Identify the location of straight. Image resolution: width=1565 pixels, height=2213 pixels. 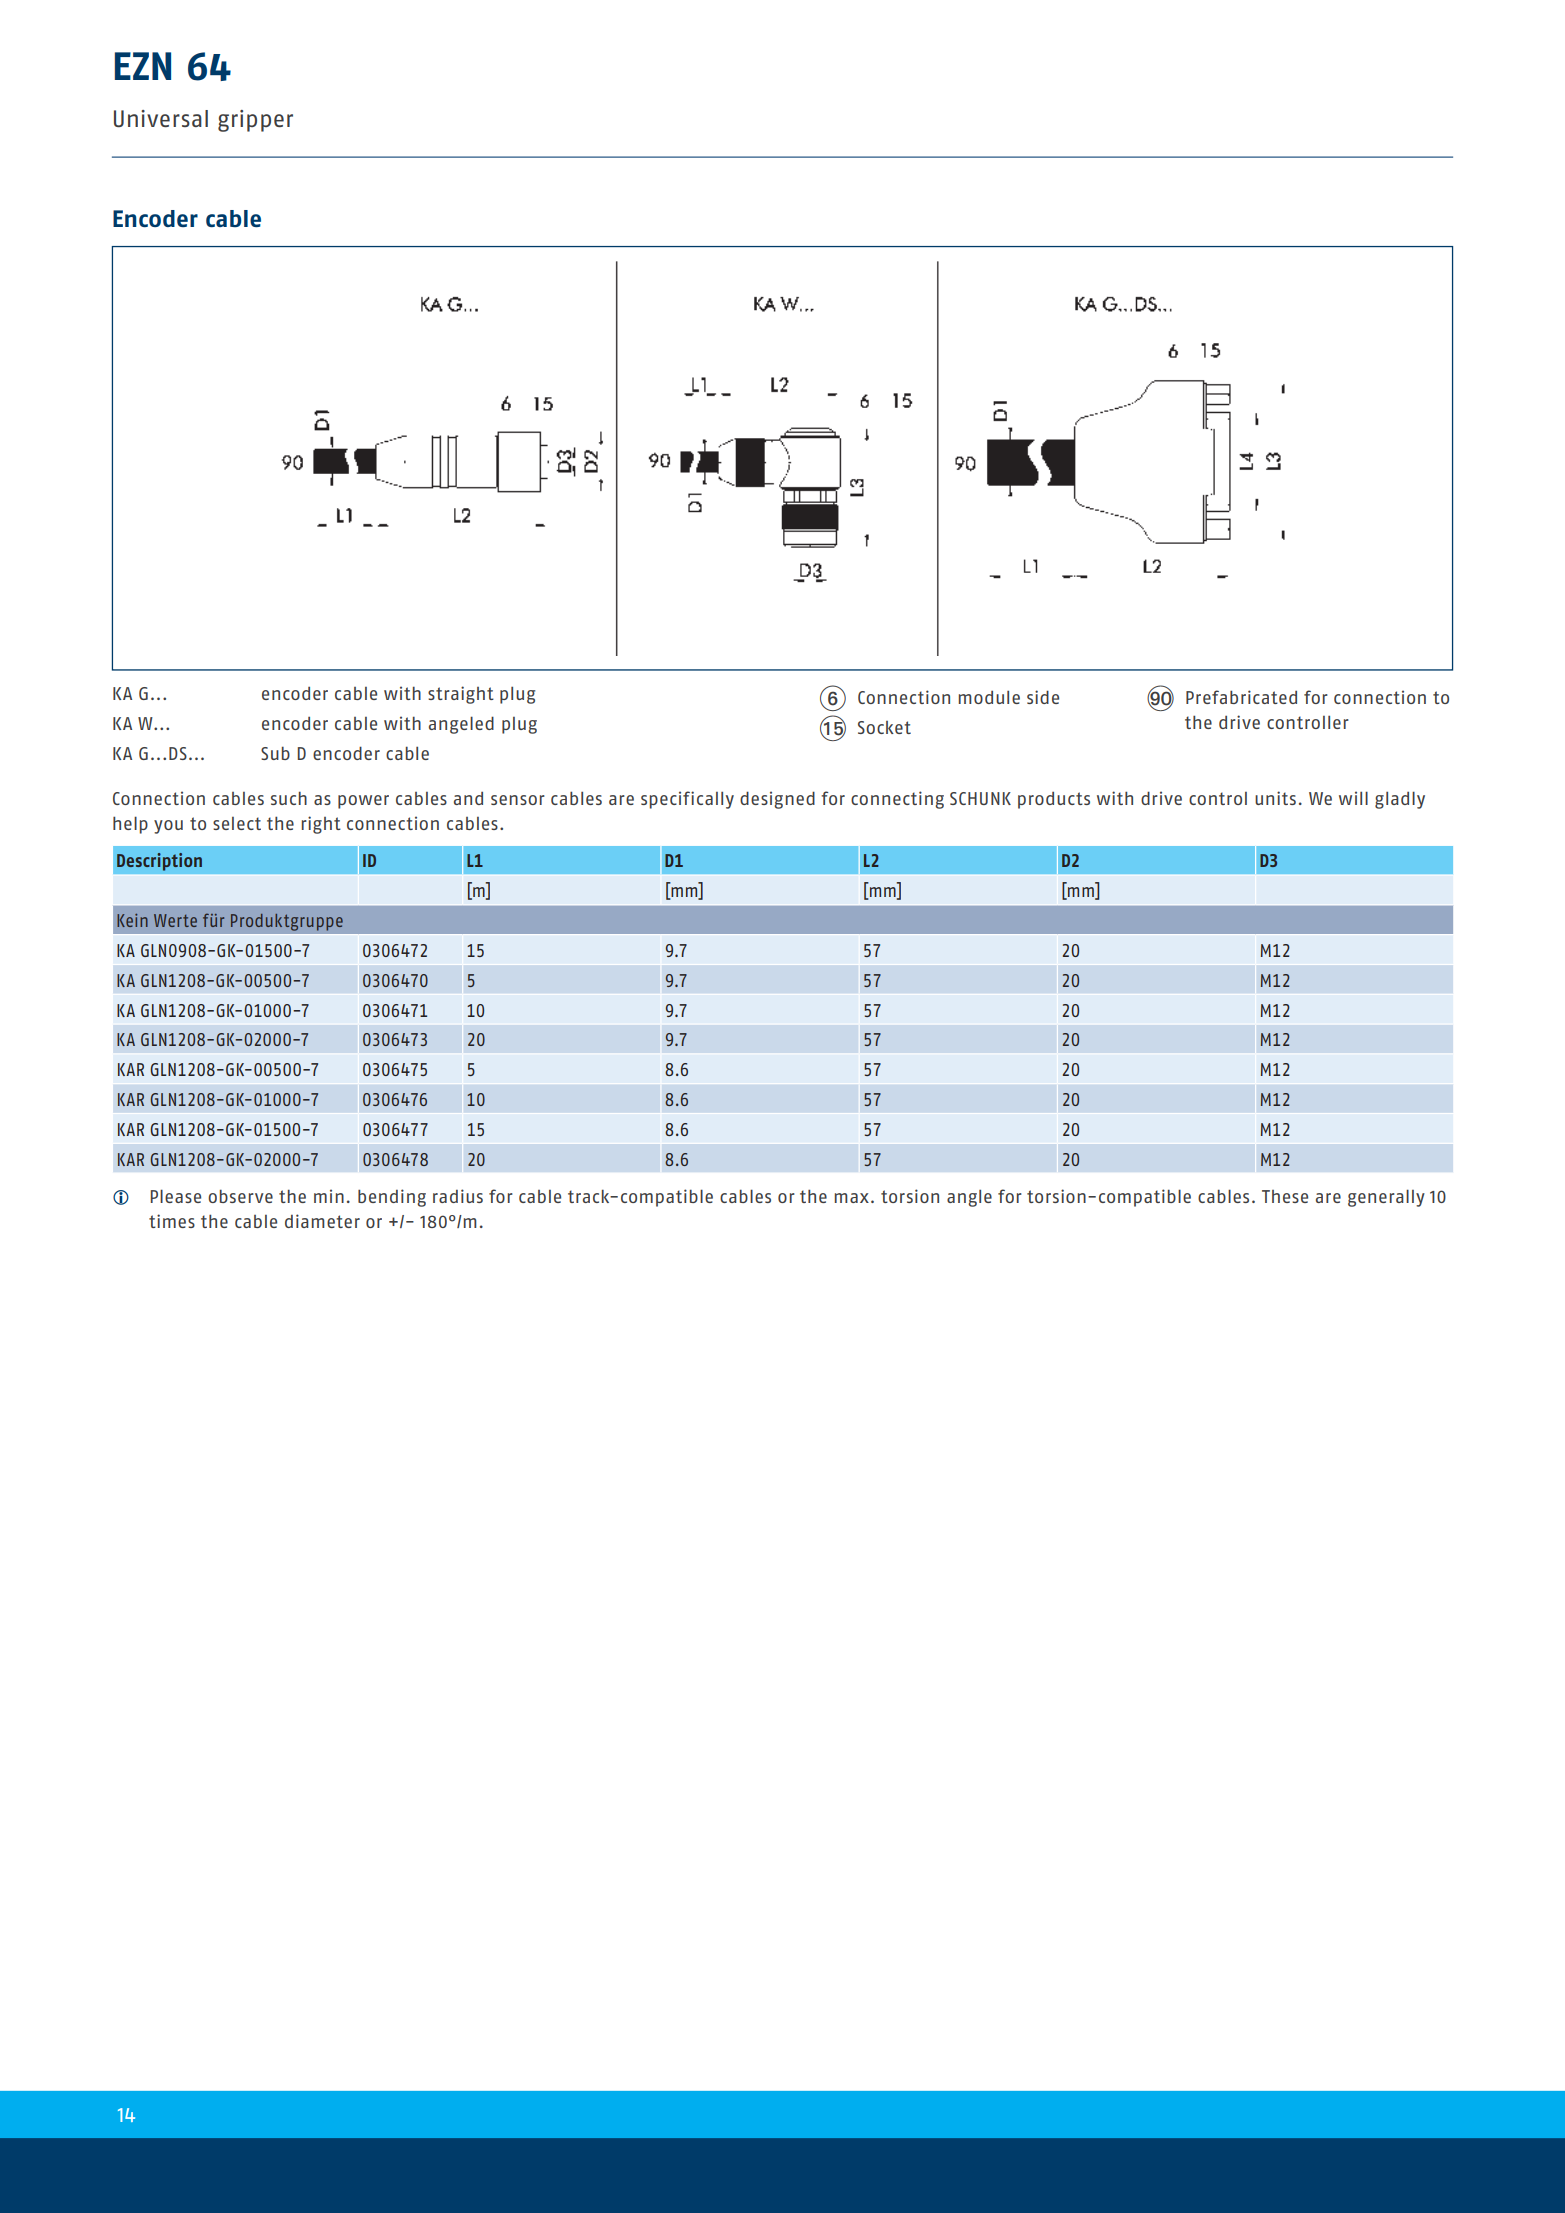
(461, 695).
